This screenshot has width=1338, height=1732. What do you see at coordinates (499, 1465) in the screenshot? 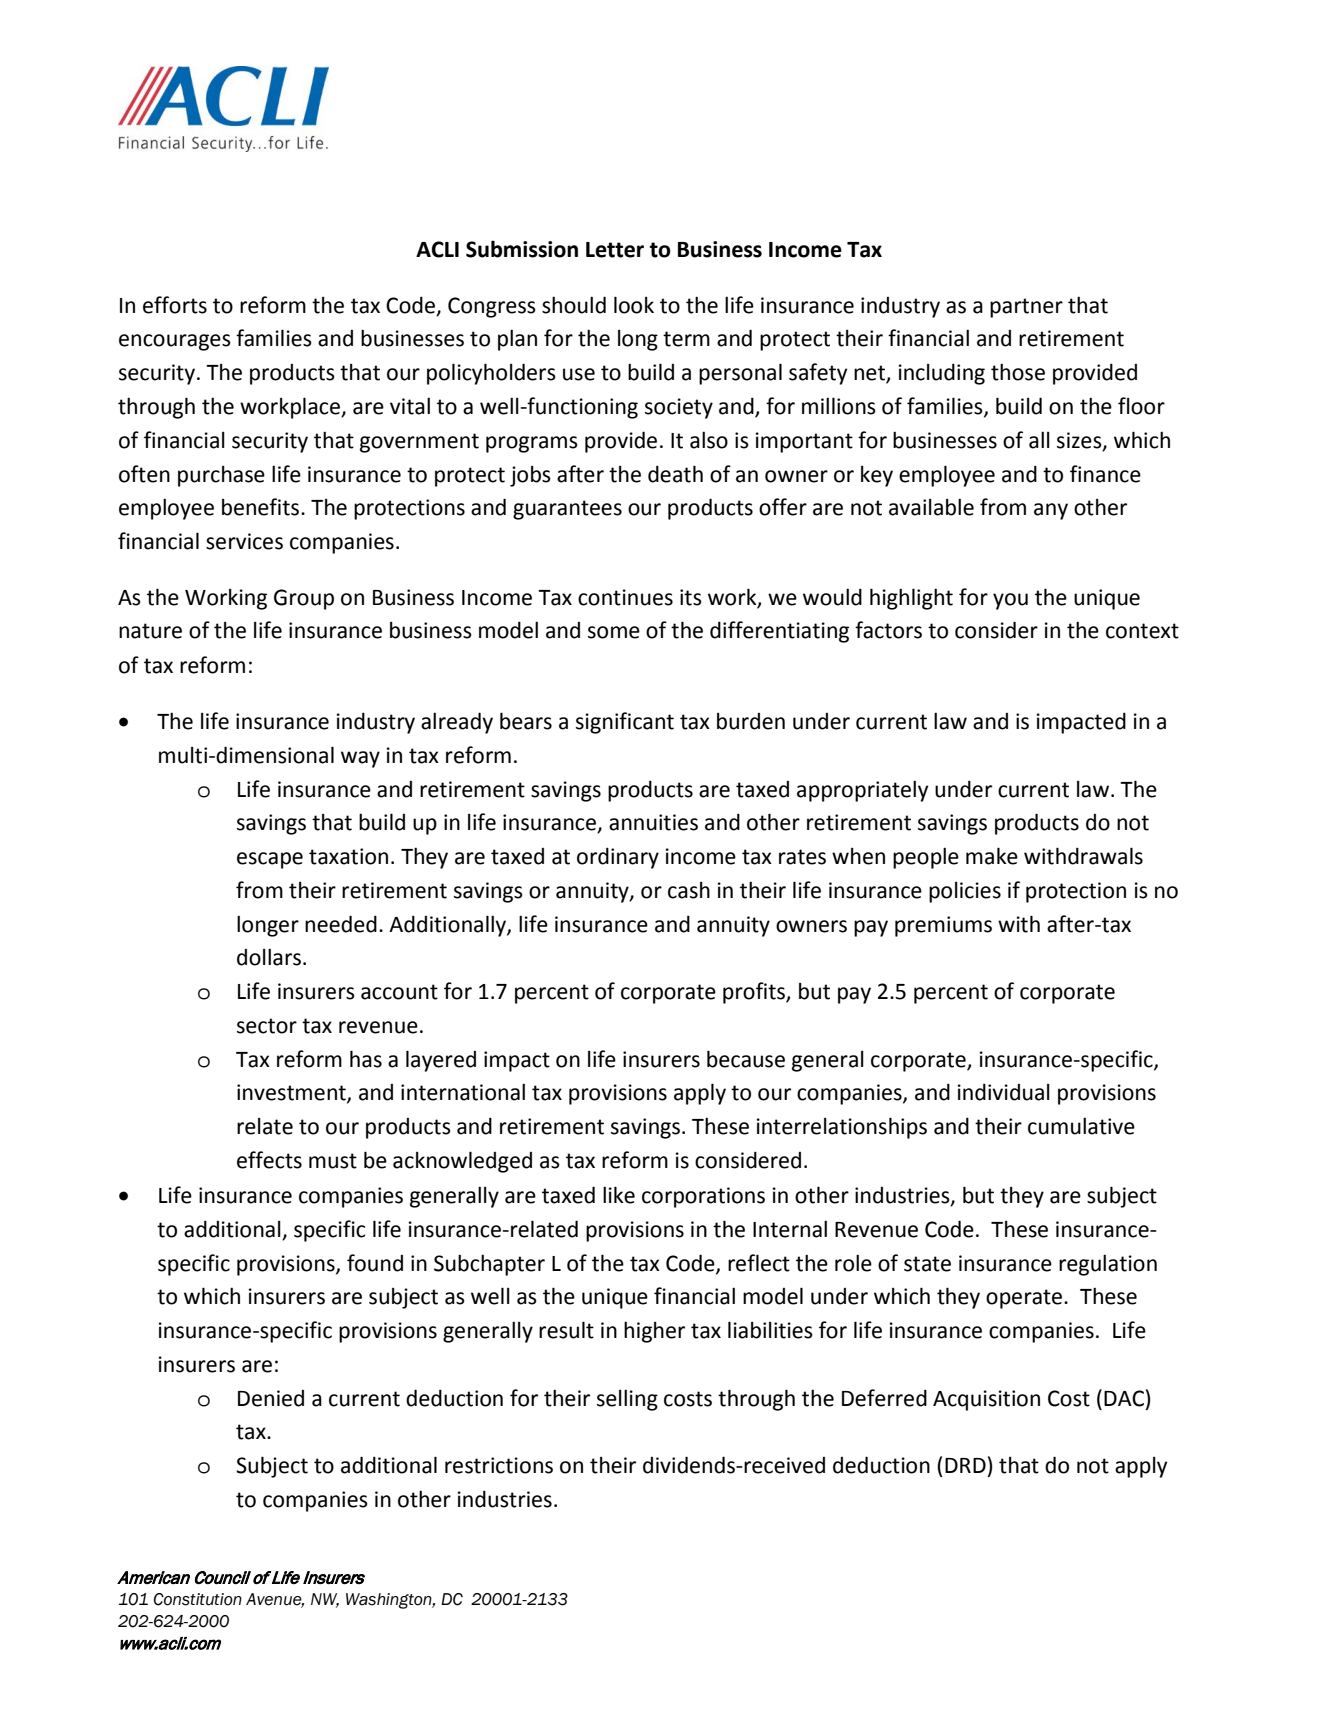
I see `restrictions` at bounding box center [499, 1465].
